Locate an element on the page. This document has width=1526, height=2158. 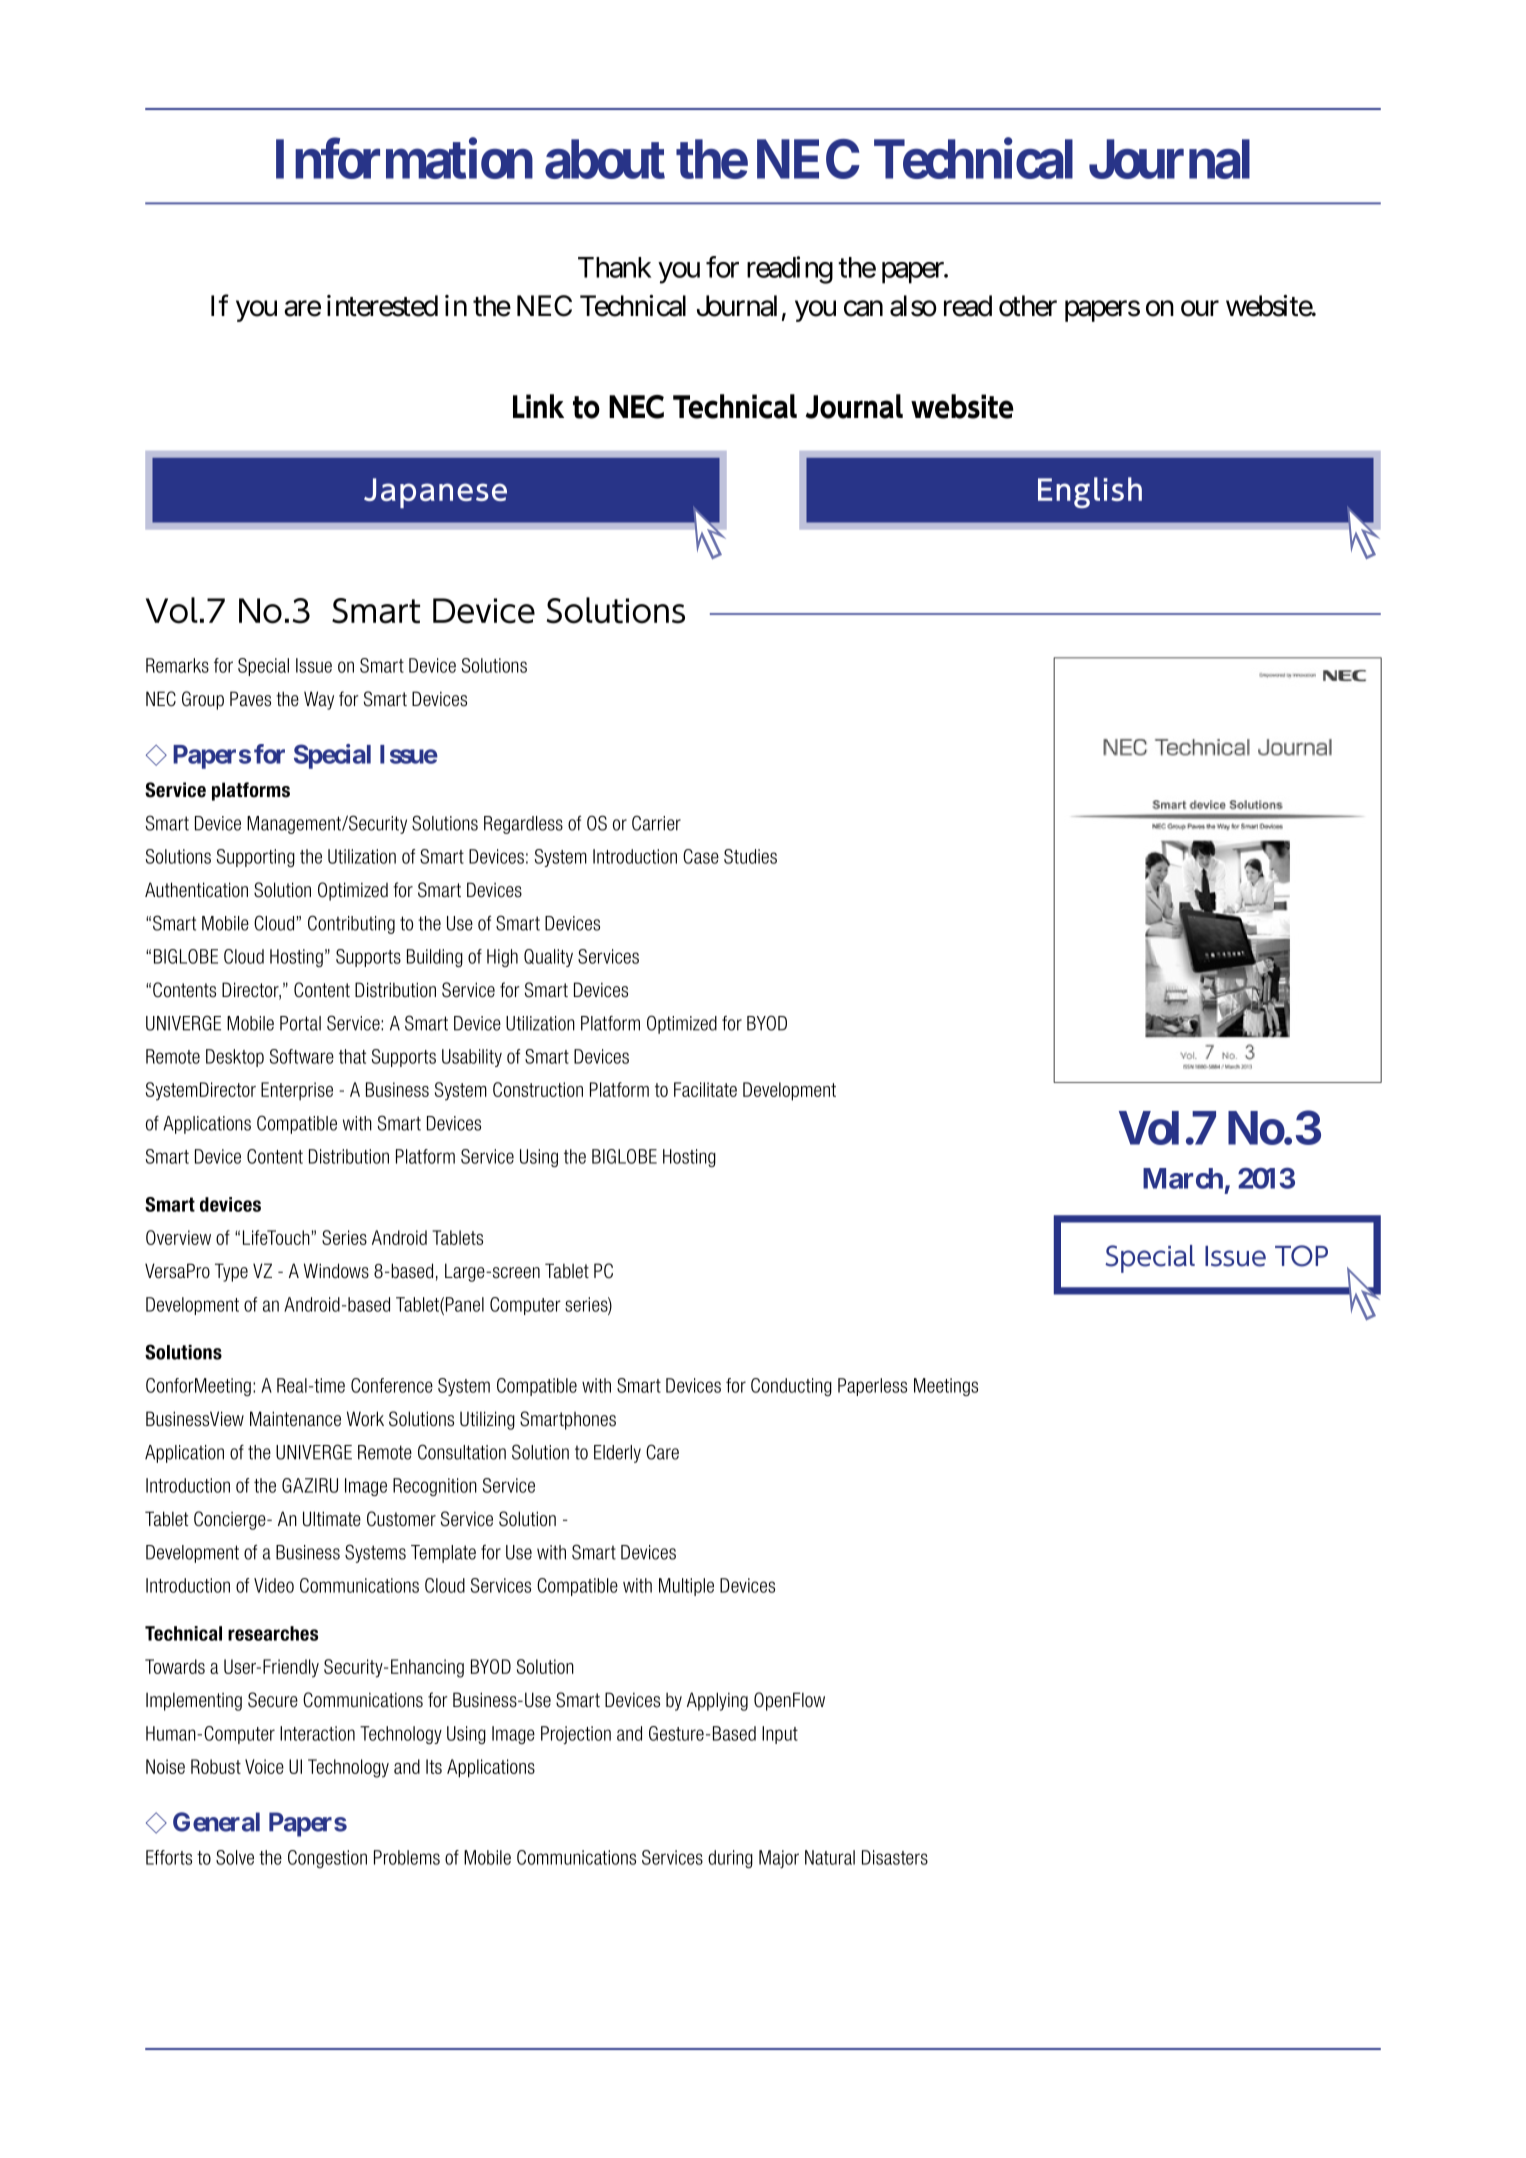
Thank is located at coordinates (615, 267).
